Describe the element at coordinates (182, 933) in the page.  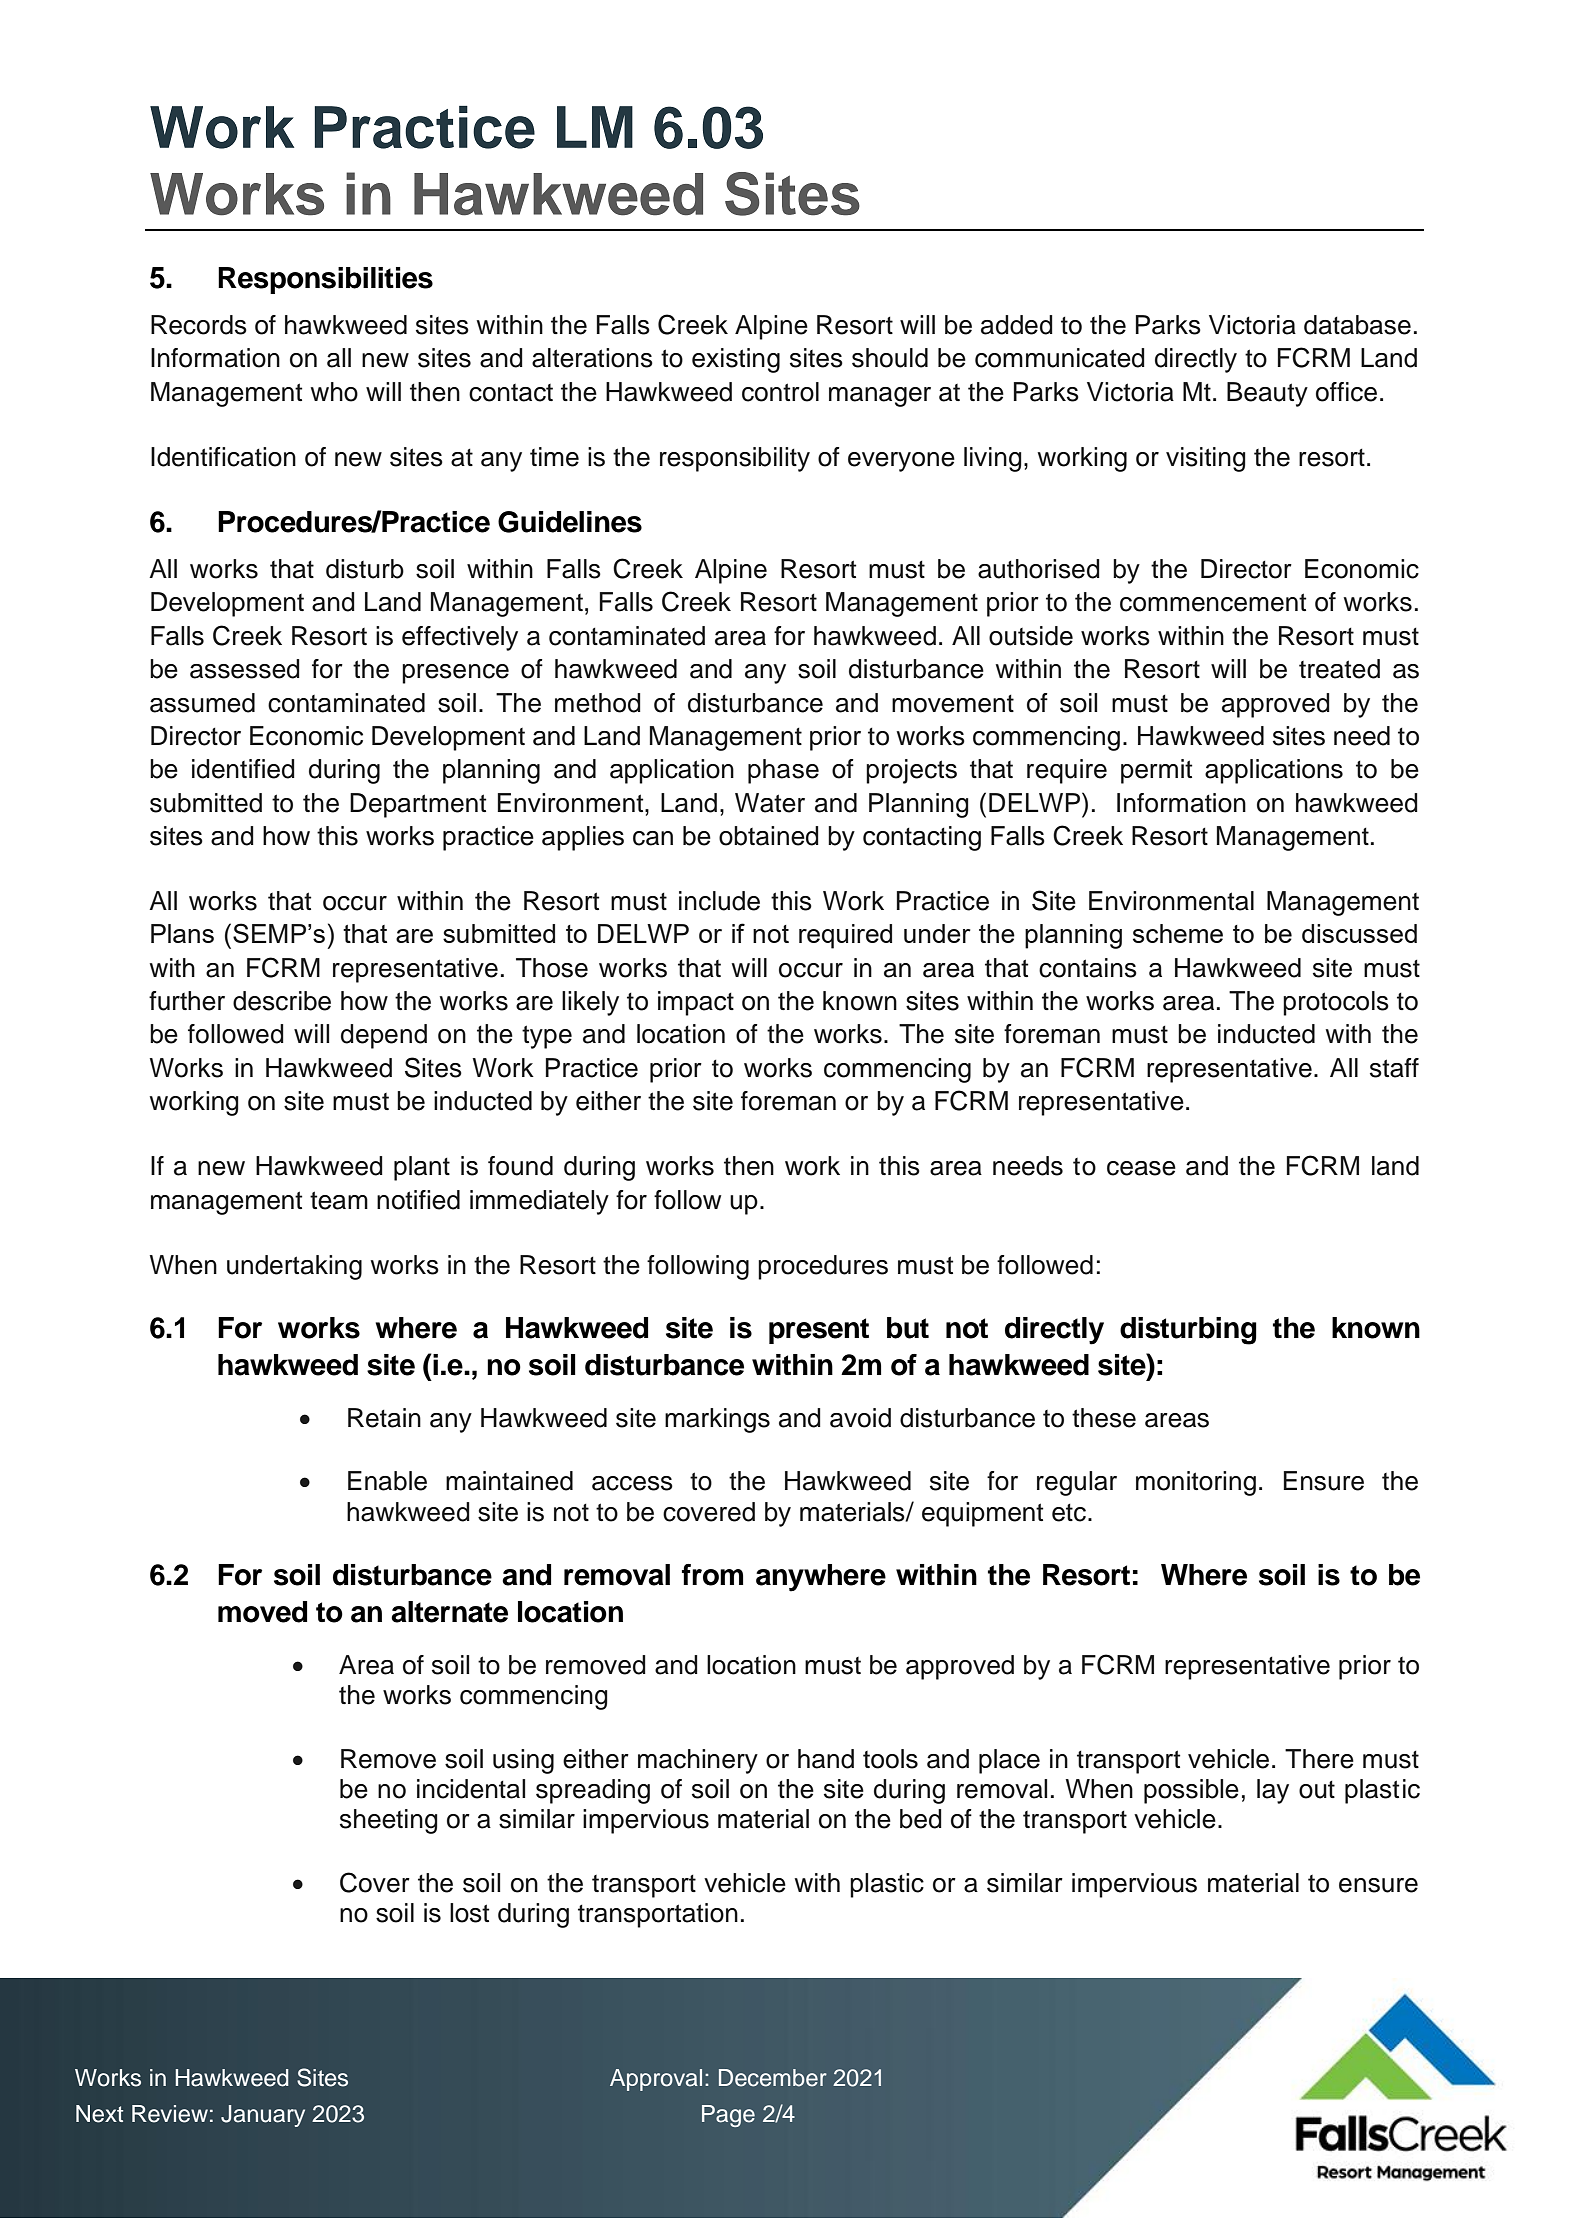
I see `Plans` at that location.
